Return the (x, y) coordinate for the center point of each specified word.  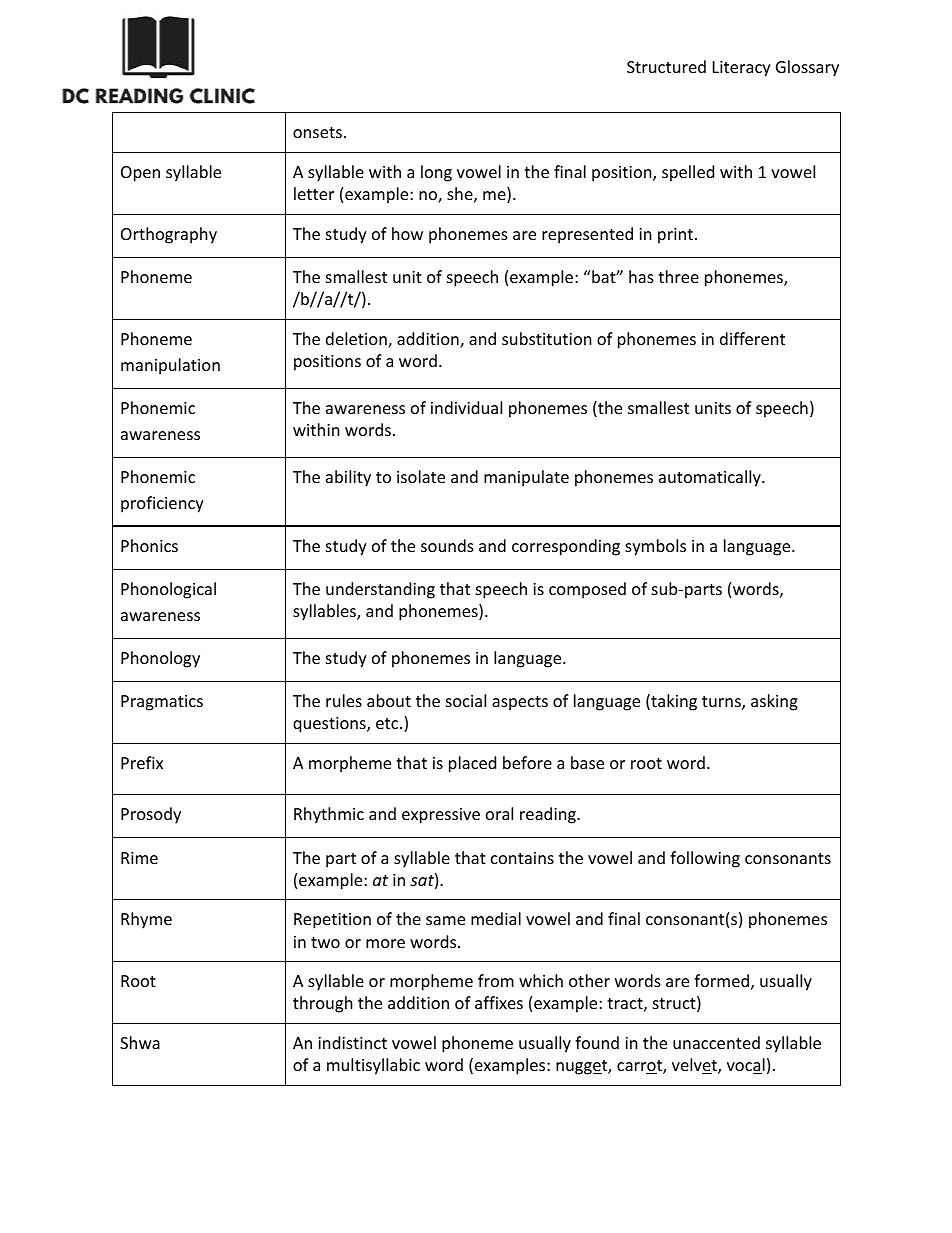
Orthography (169, 235)
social (466, 700)
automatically (711, 478)
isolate (421, 476)
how (407, 233)
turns (722, 703)
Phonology (160, 659)
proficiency (162, 504)
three (678, 276)
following (705, 859)
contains (522, 858)
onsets (317, 132)
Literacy (742, 69)
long (436, 173)
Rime (139, 858)
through (323, 1004)
